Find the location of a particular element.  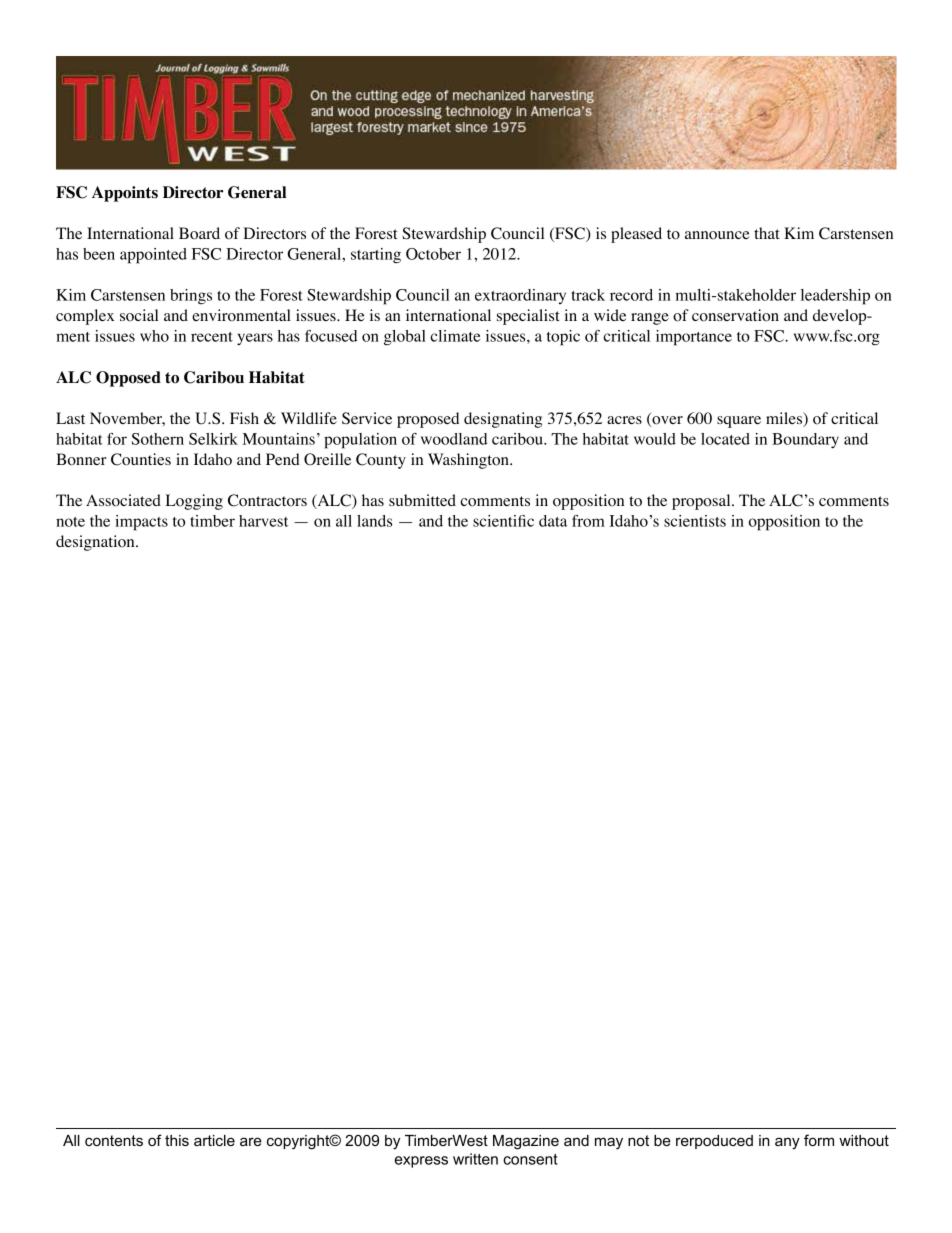

scientists is located at coordinates (695, 521).
